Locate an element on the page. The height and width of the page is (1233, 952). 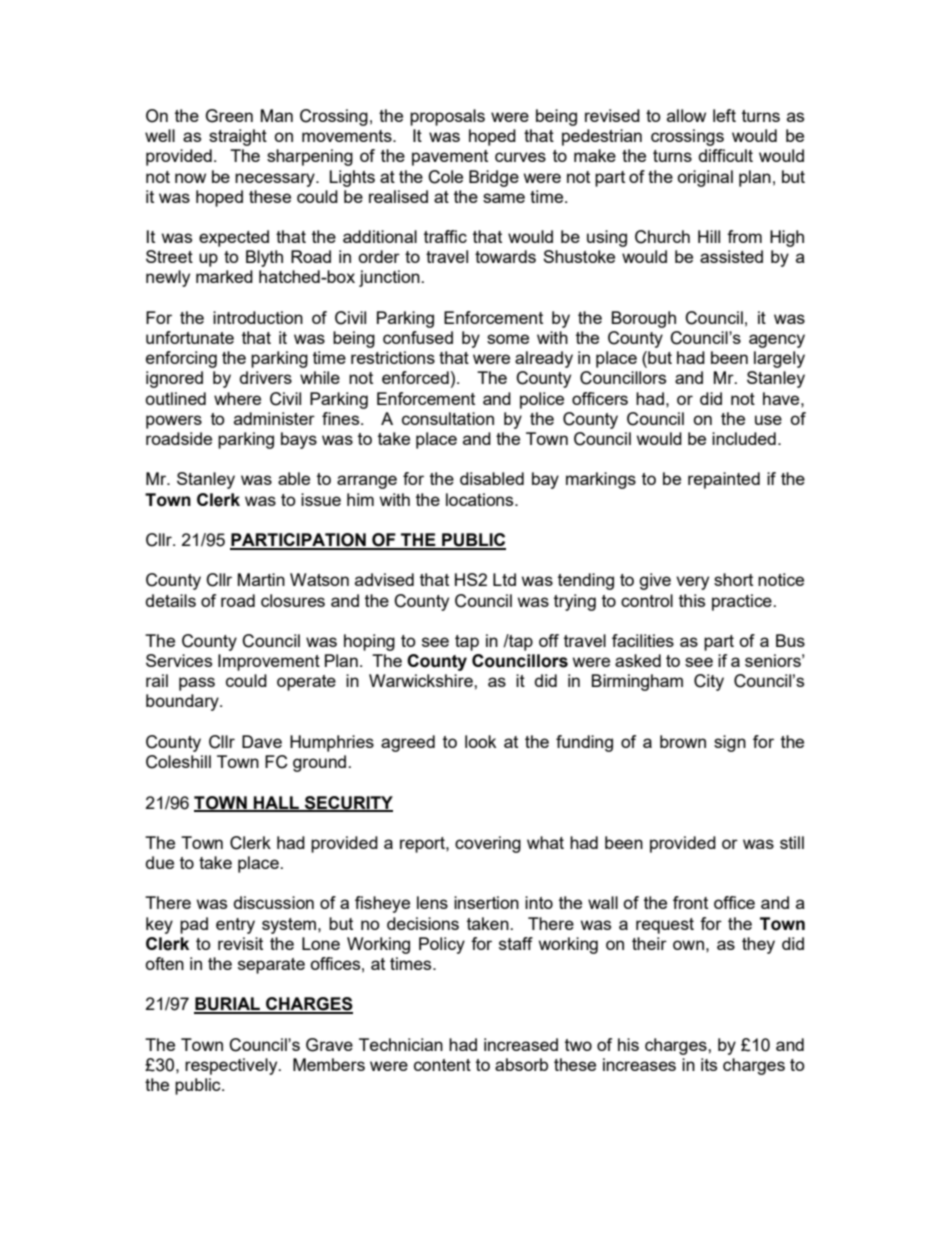
Ltd is located at coordinates (504, 579).
